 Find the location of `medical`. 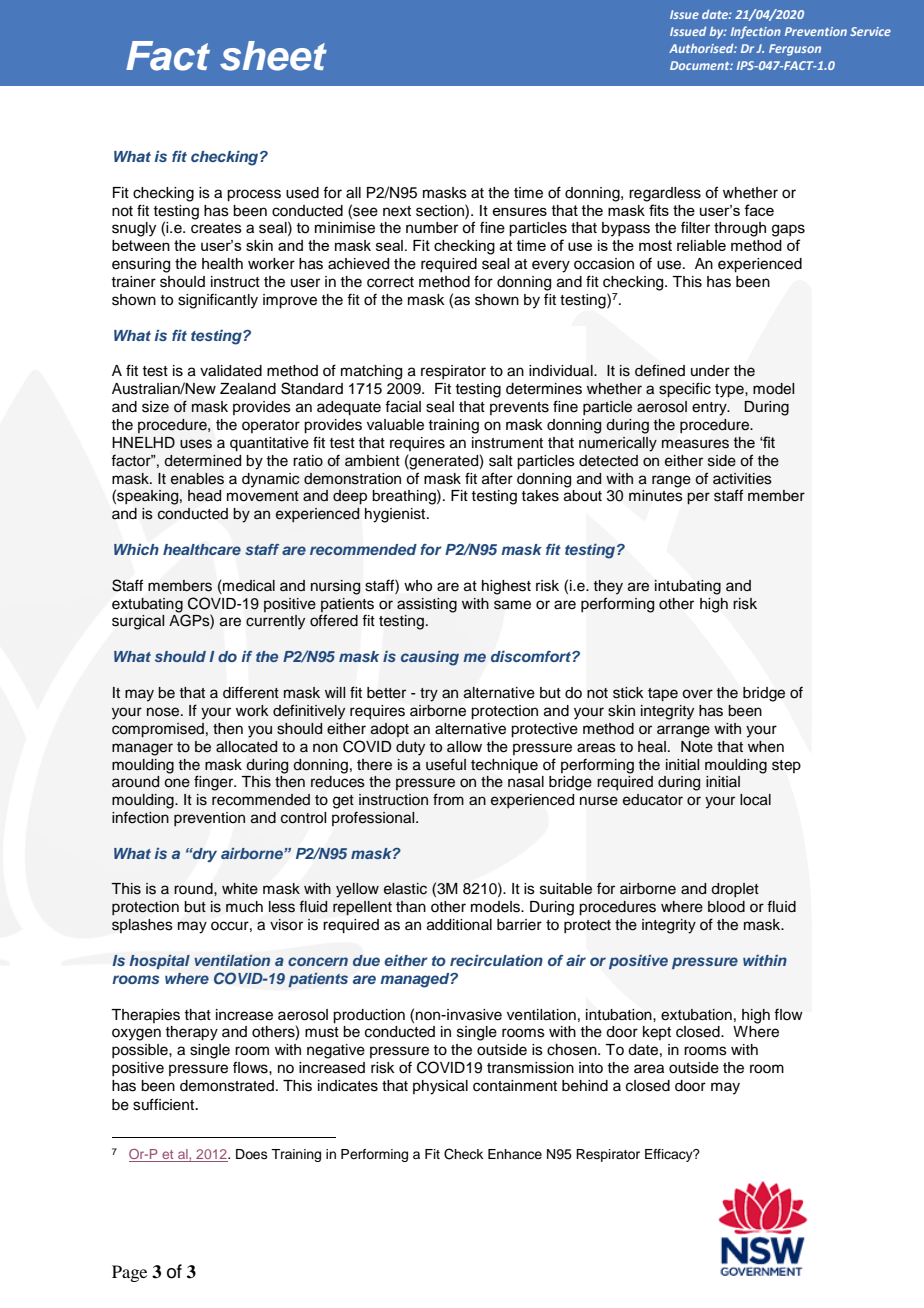

medical is located at coordinates (248, 586).
